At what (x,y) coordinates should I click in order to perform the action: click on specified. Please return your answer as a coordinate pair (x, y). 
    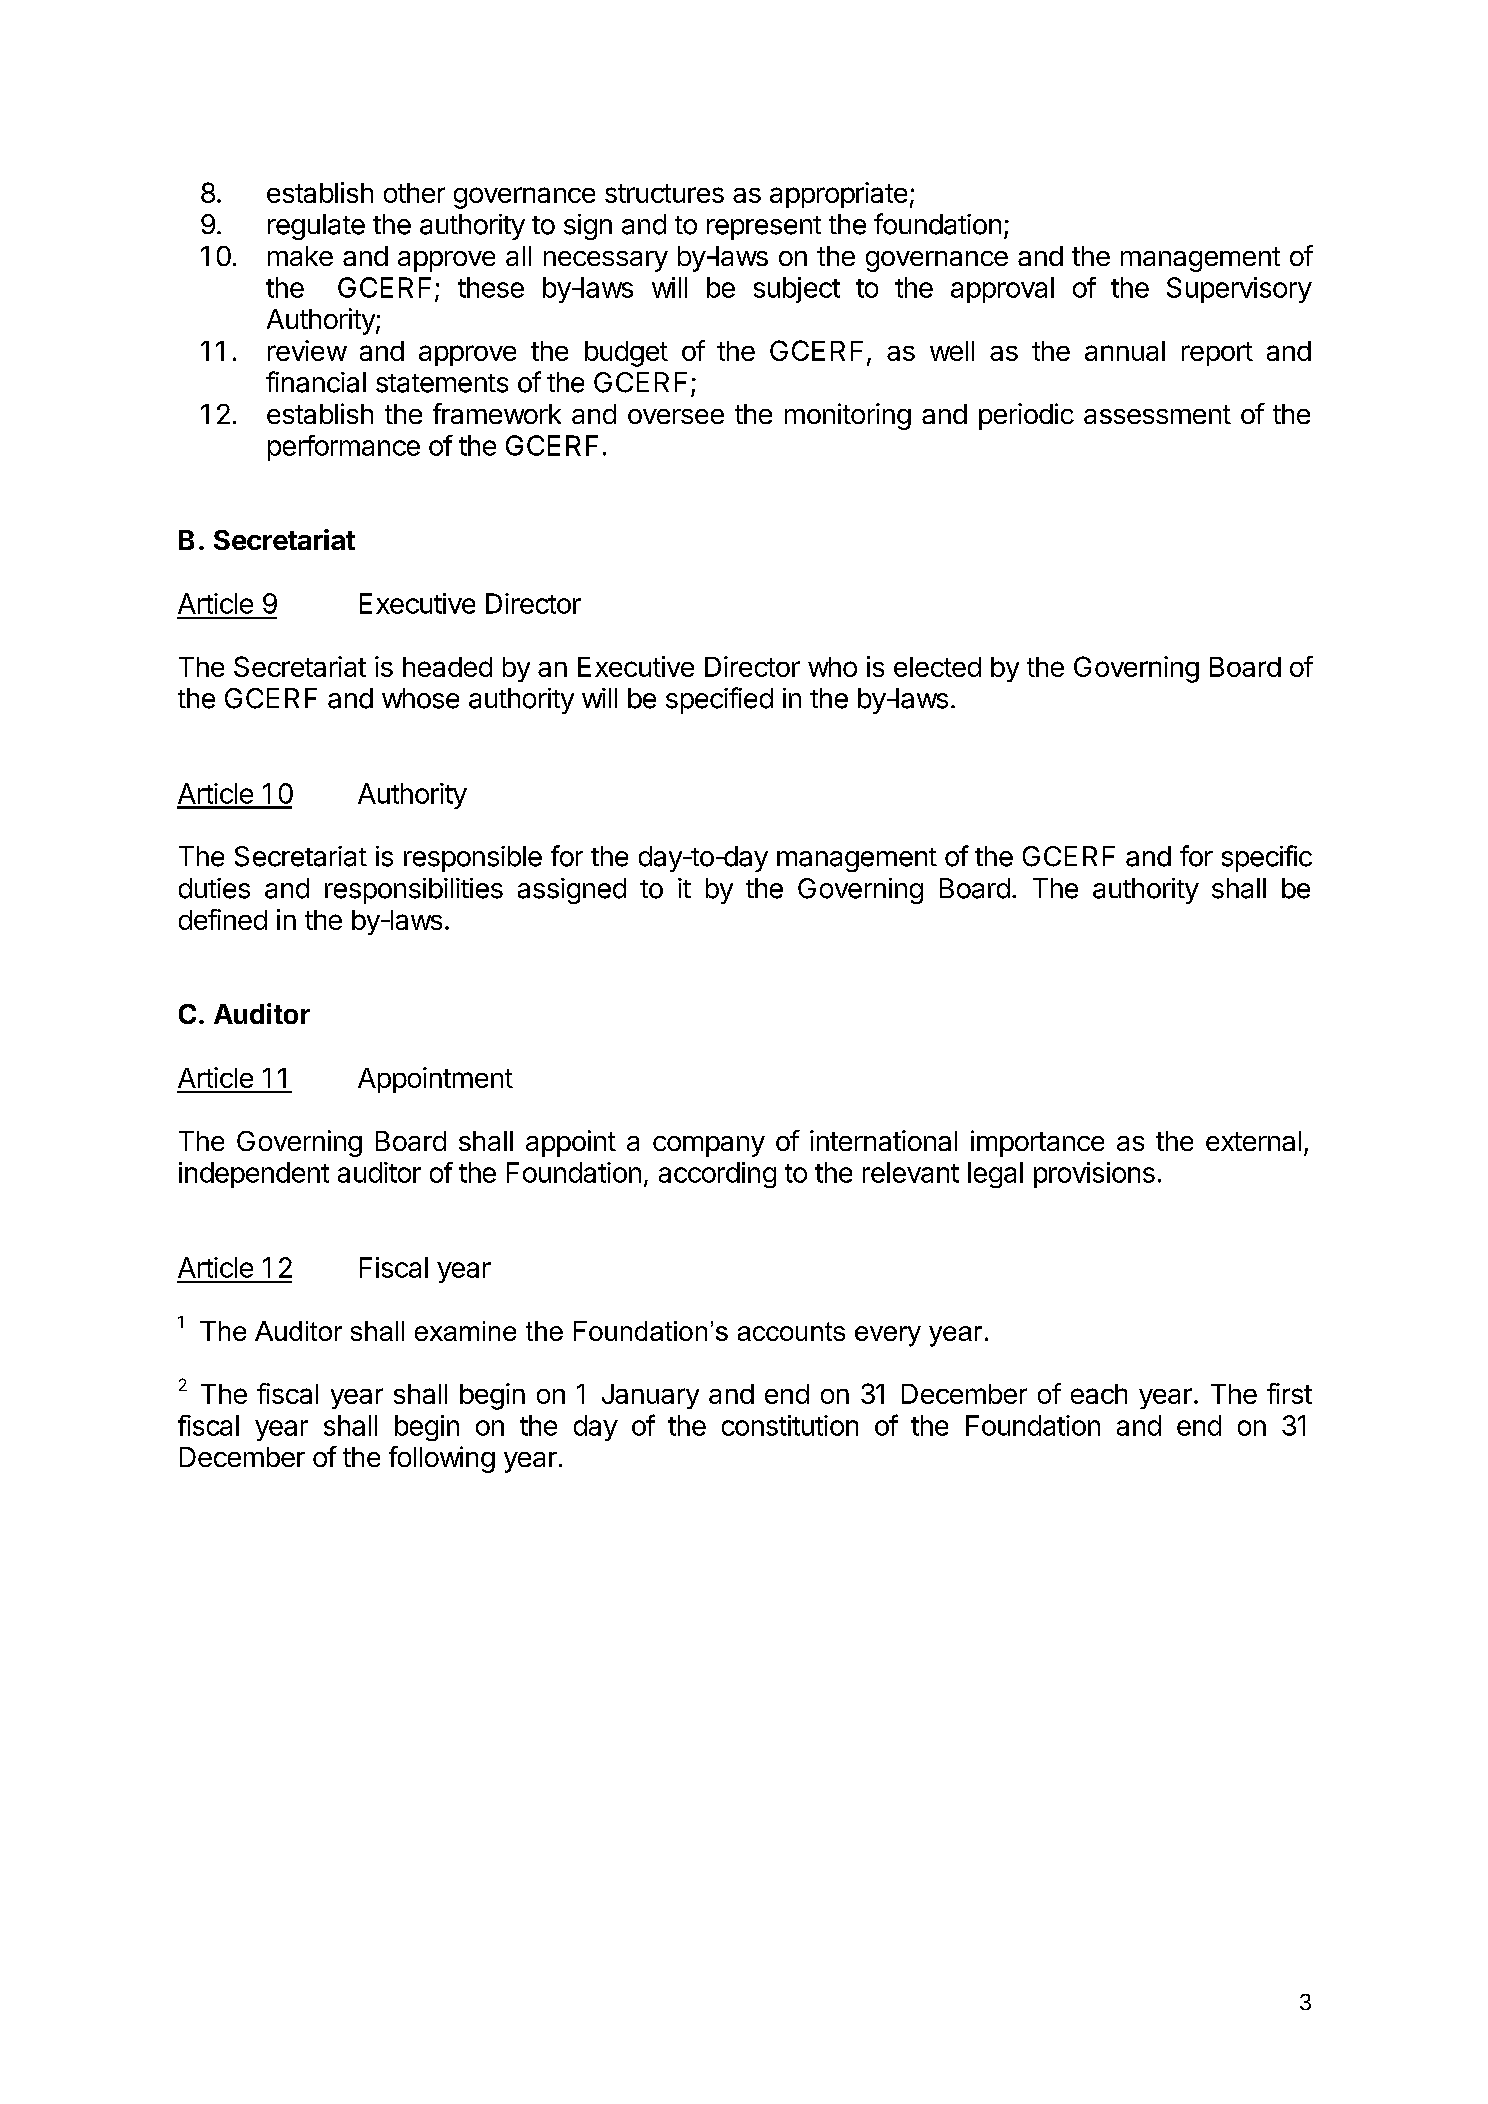
    Looking at the image, I should click on (719, 700).
